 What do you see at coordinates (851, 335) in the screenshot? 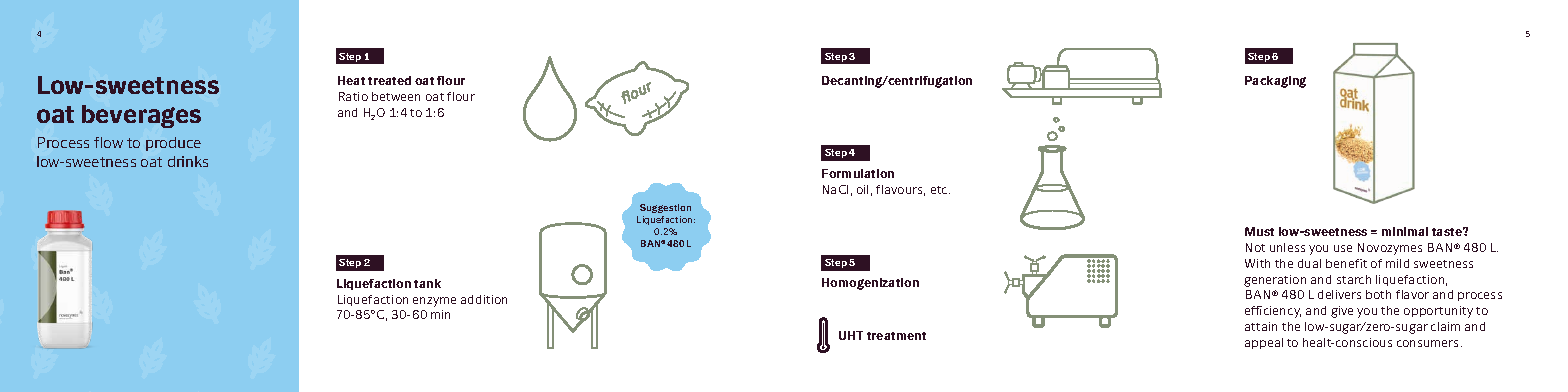
I see `UHT` at bounding box center [851, 335].
